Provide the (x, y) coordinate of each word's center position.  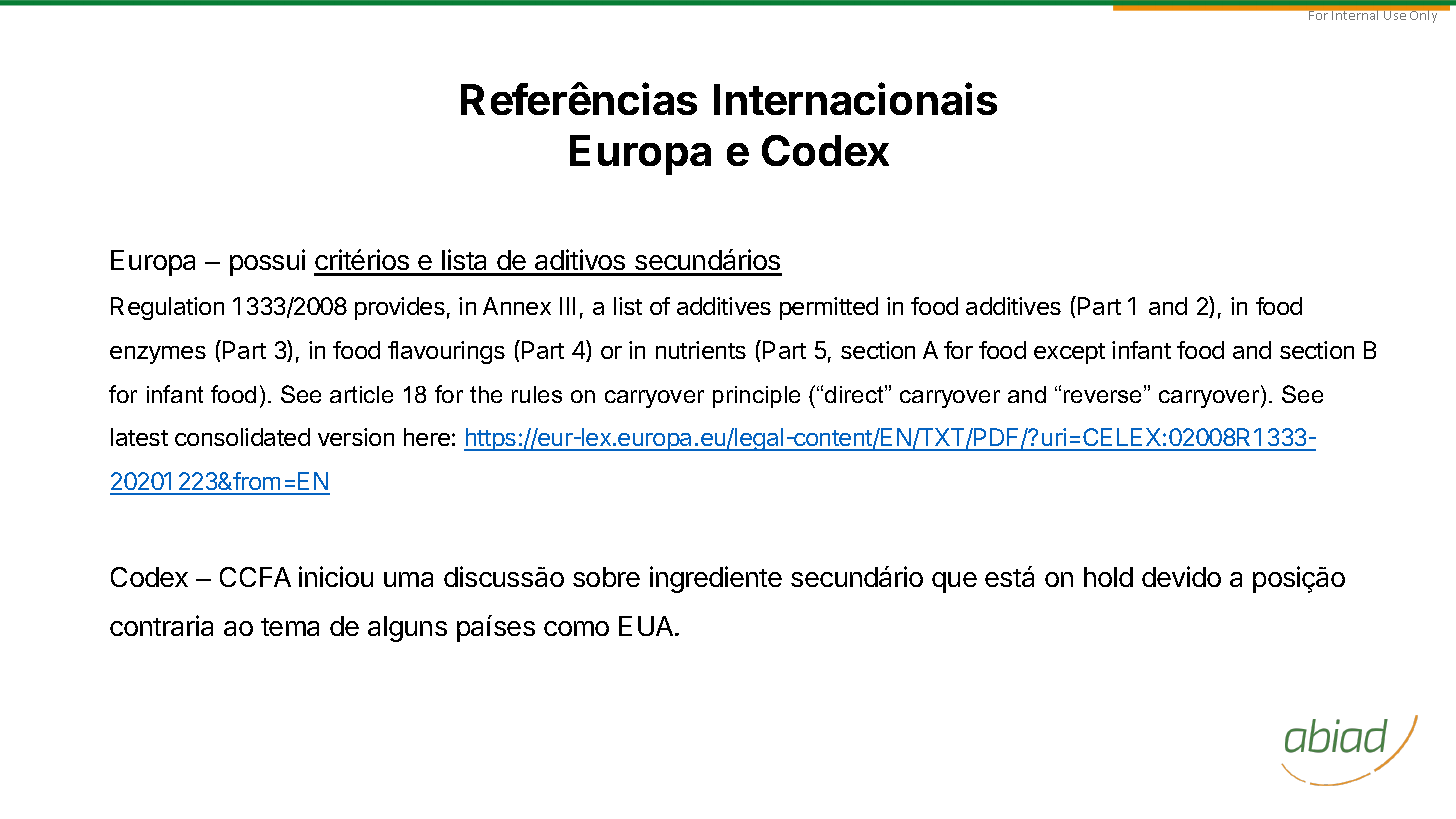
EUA (647, 626)
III (567, 306)
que (954, 582)
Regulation (167, 308)
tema (290, 627)
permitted (829, 308)
